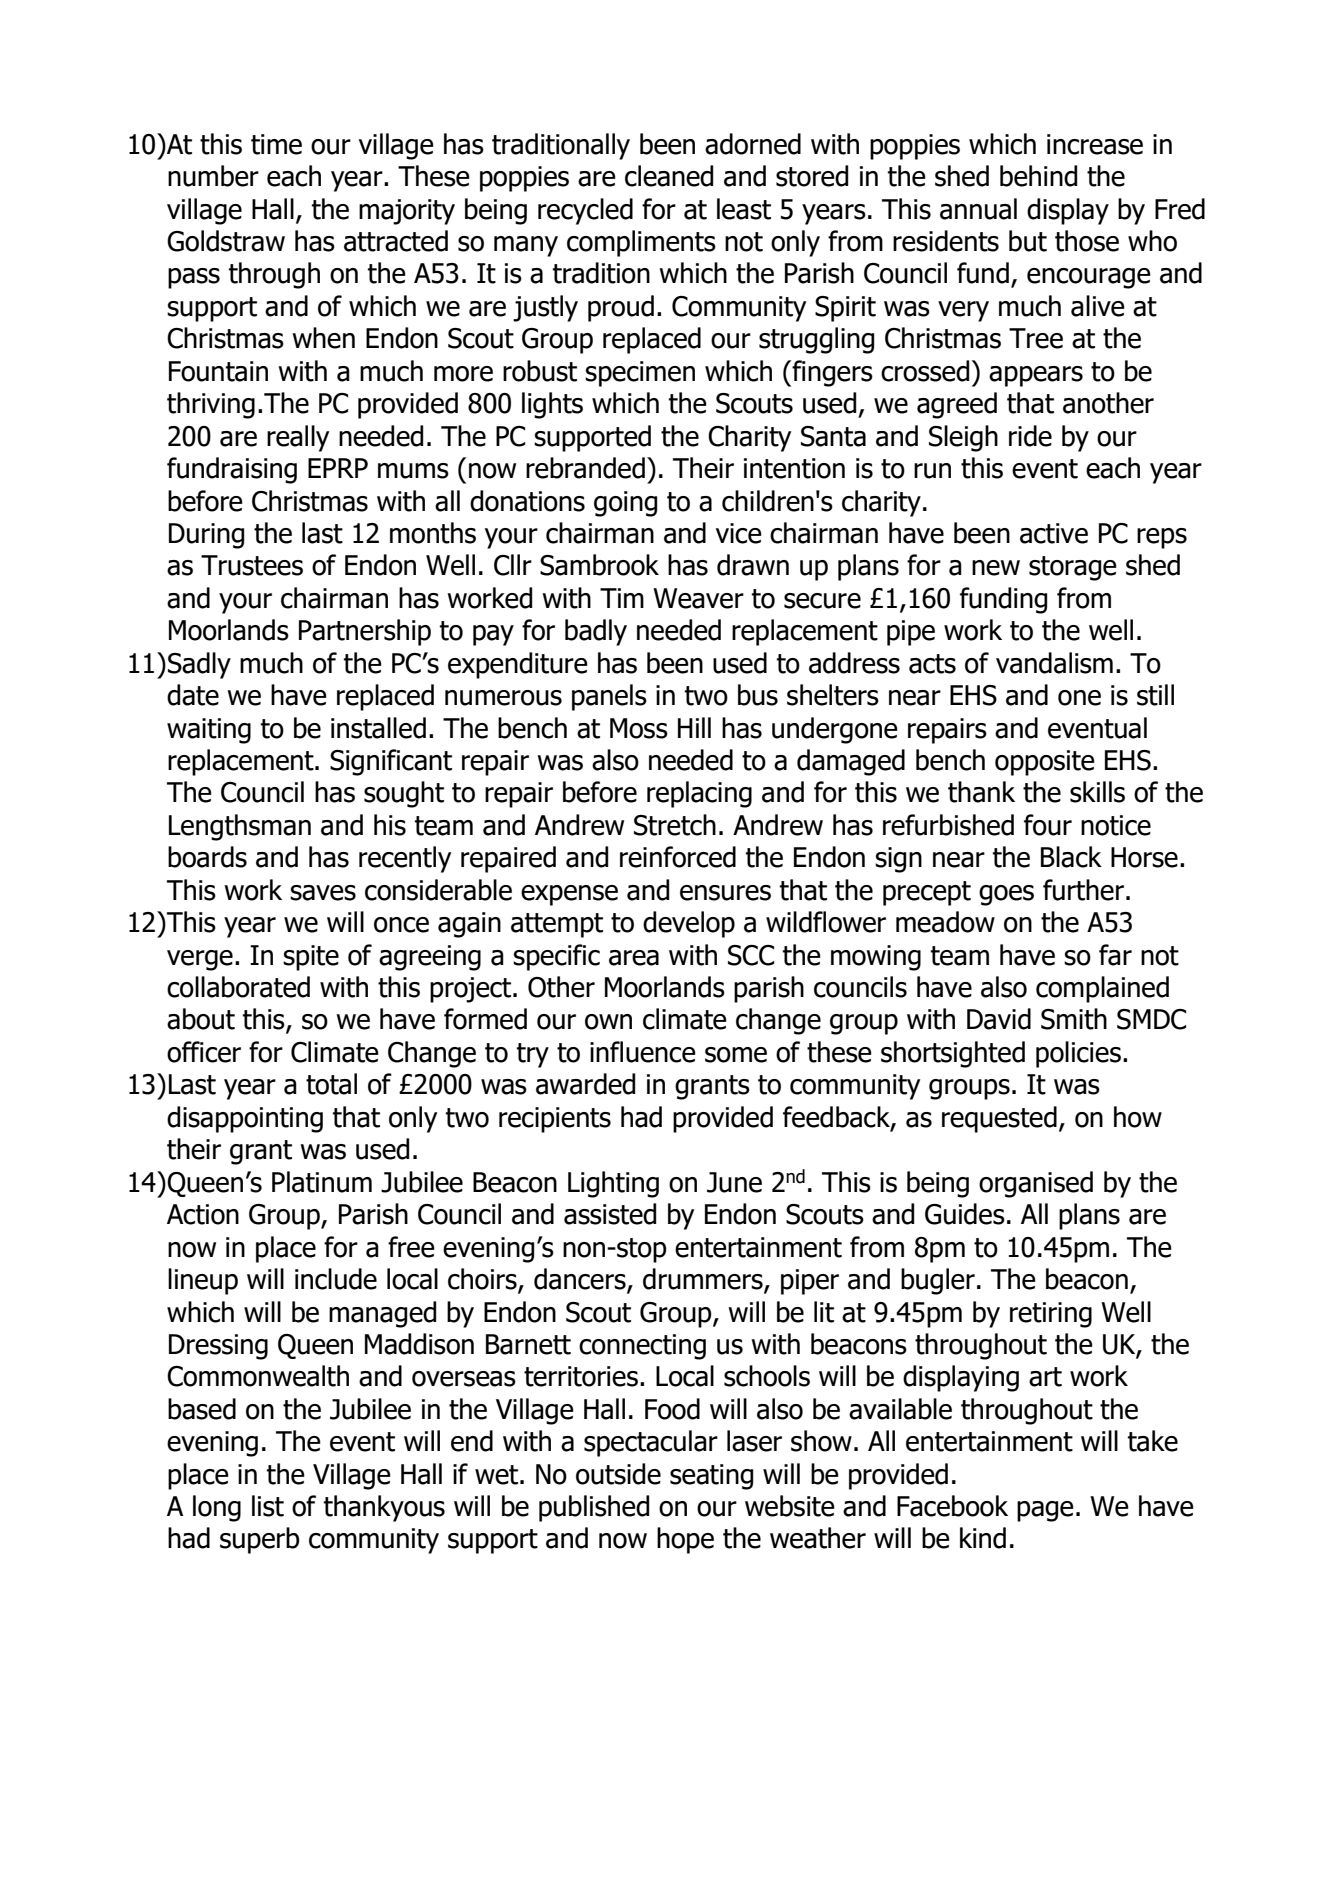  What do you see at coordinates (1071, 857) in the document?
I see `Black` at bounding box center [1071, 857].
